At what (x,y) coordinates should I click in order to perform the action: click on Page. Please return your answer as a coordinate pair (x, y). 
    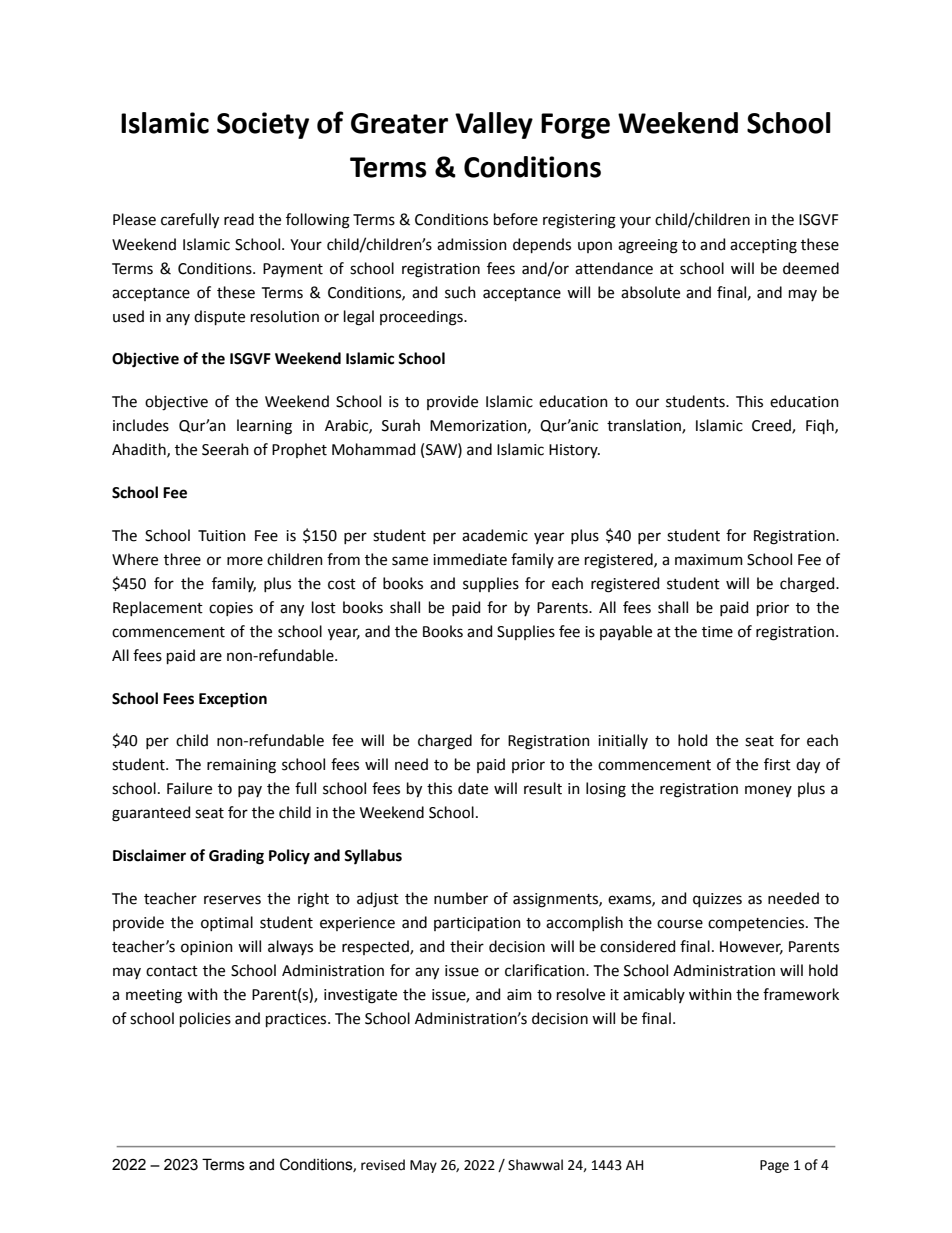
    Looking at the image, I should click on (774, 1166).
